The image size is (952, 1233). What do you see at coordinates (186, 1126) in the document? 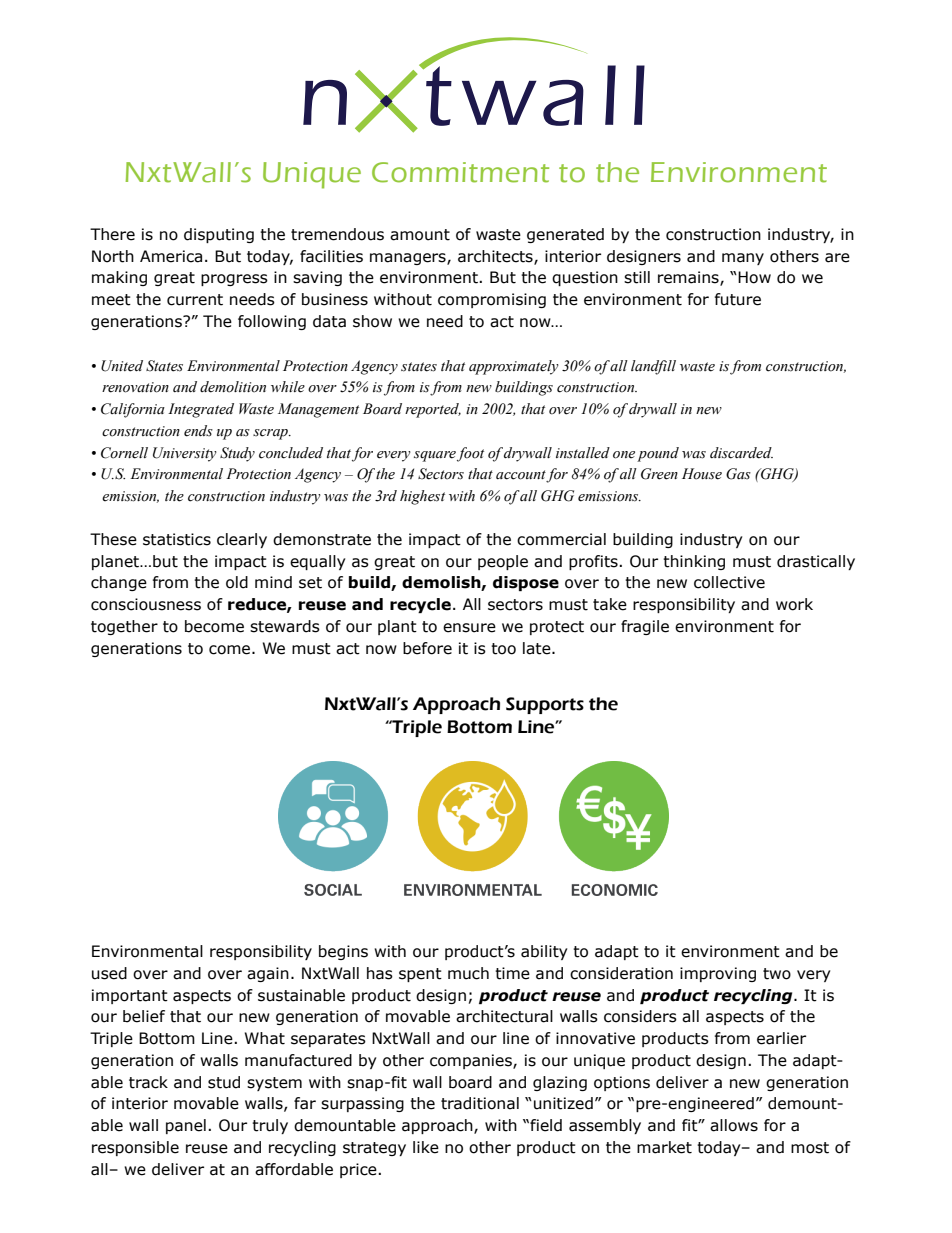
I see `panel` at bounding box center [186, 1126].
